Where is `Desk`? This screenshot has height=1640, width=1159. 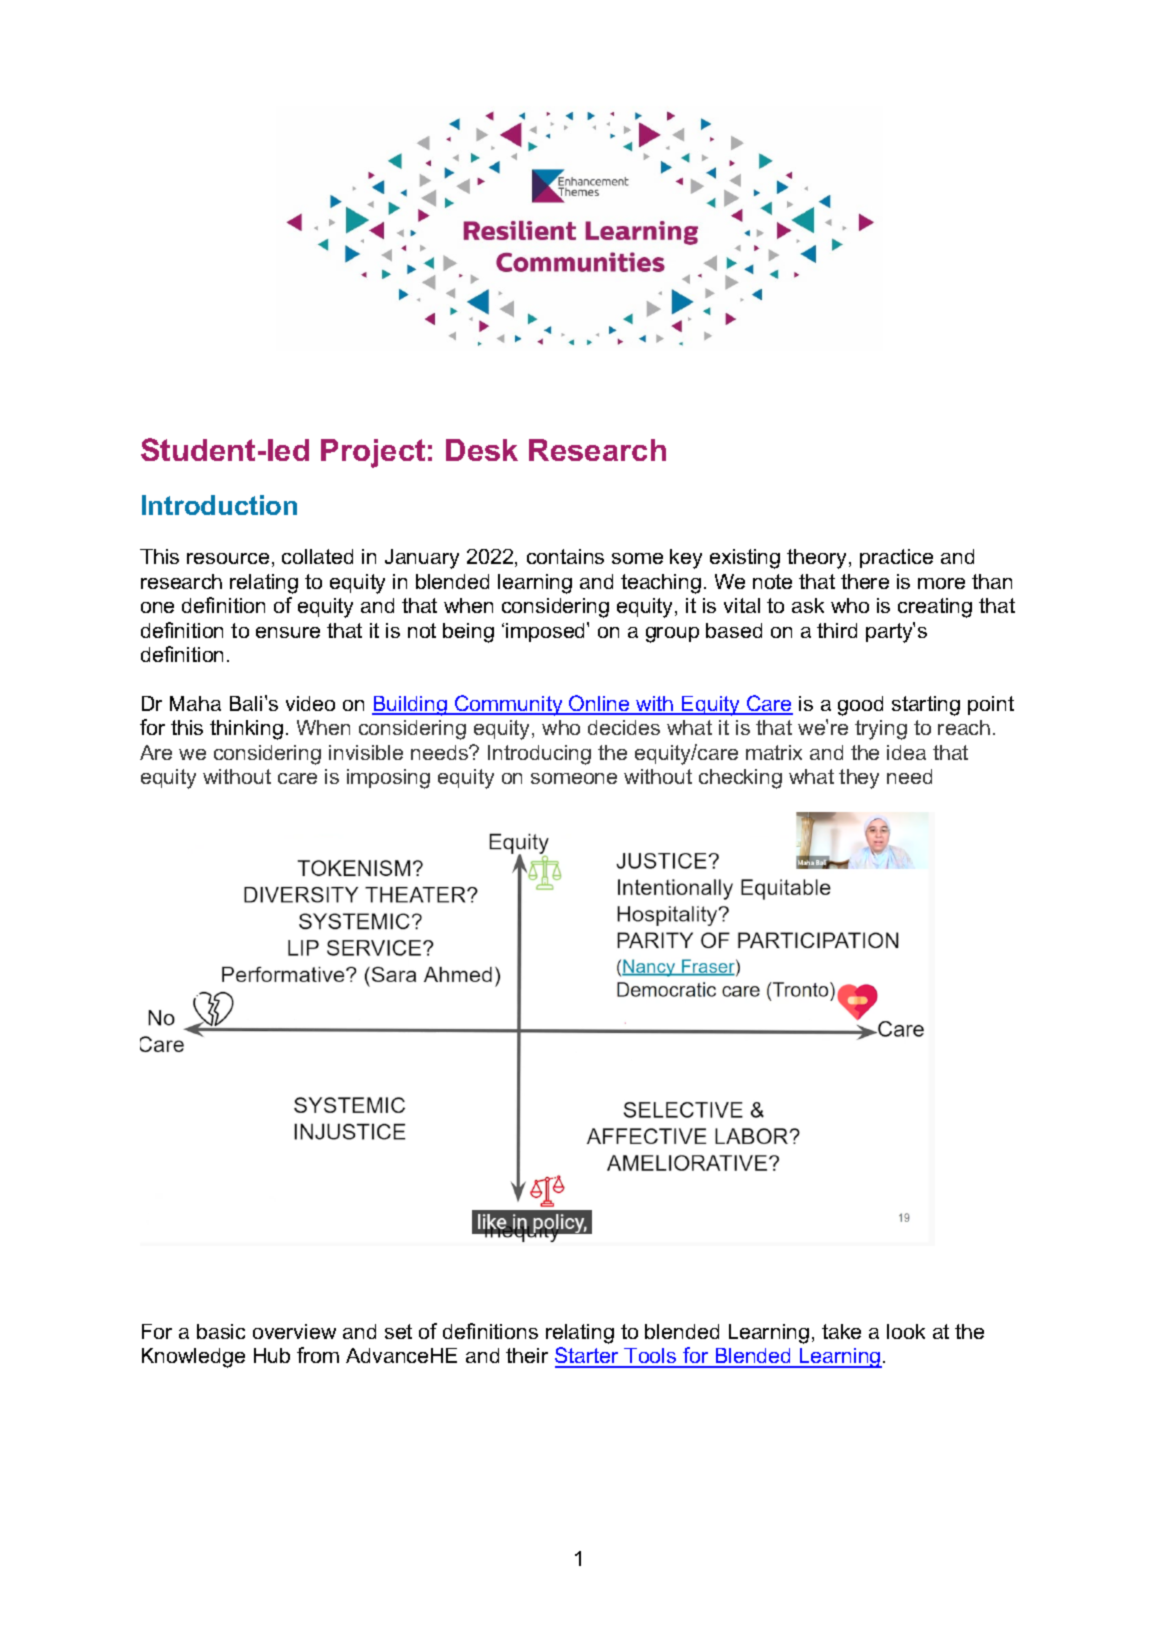
Desk is located at coordinates (482, 450).
